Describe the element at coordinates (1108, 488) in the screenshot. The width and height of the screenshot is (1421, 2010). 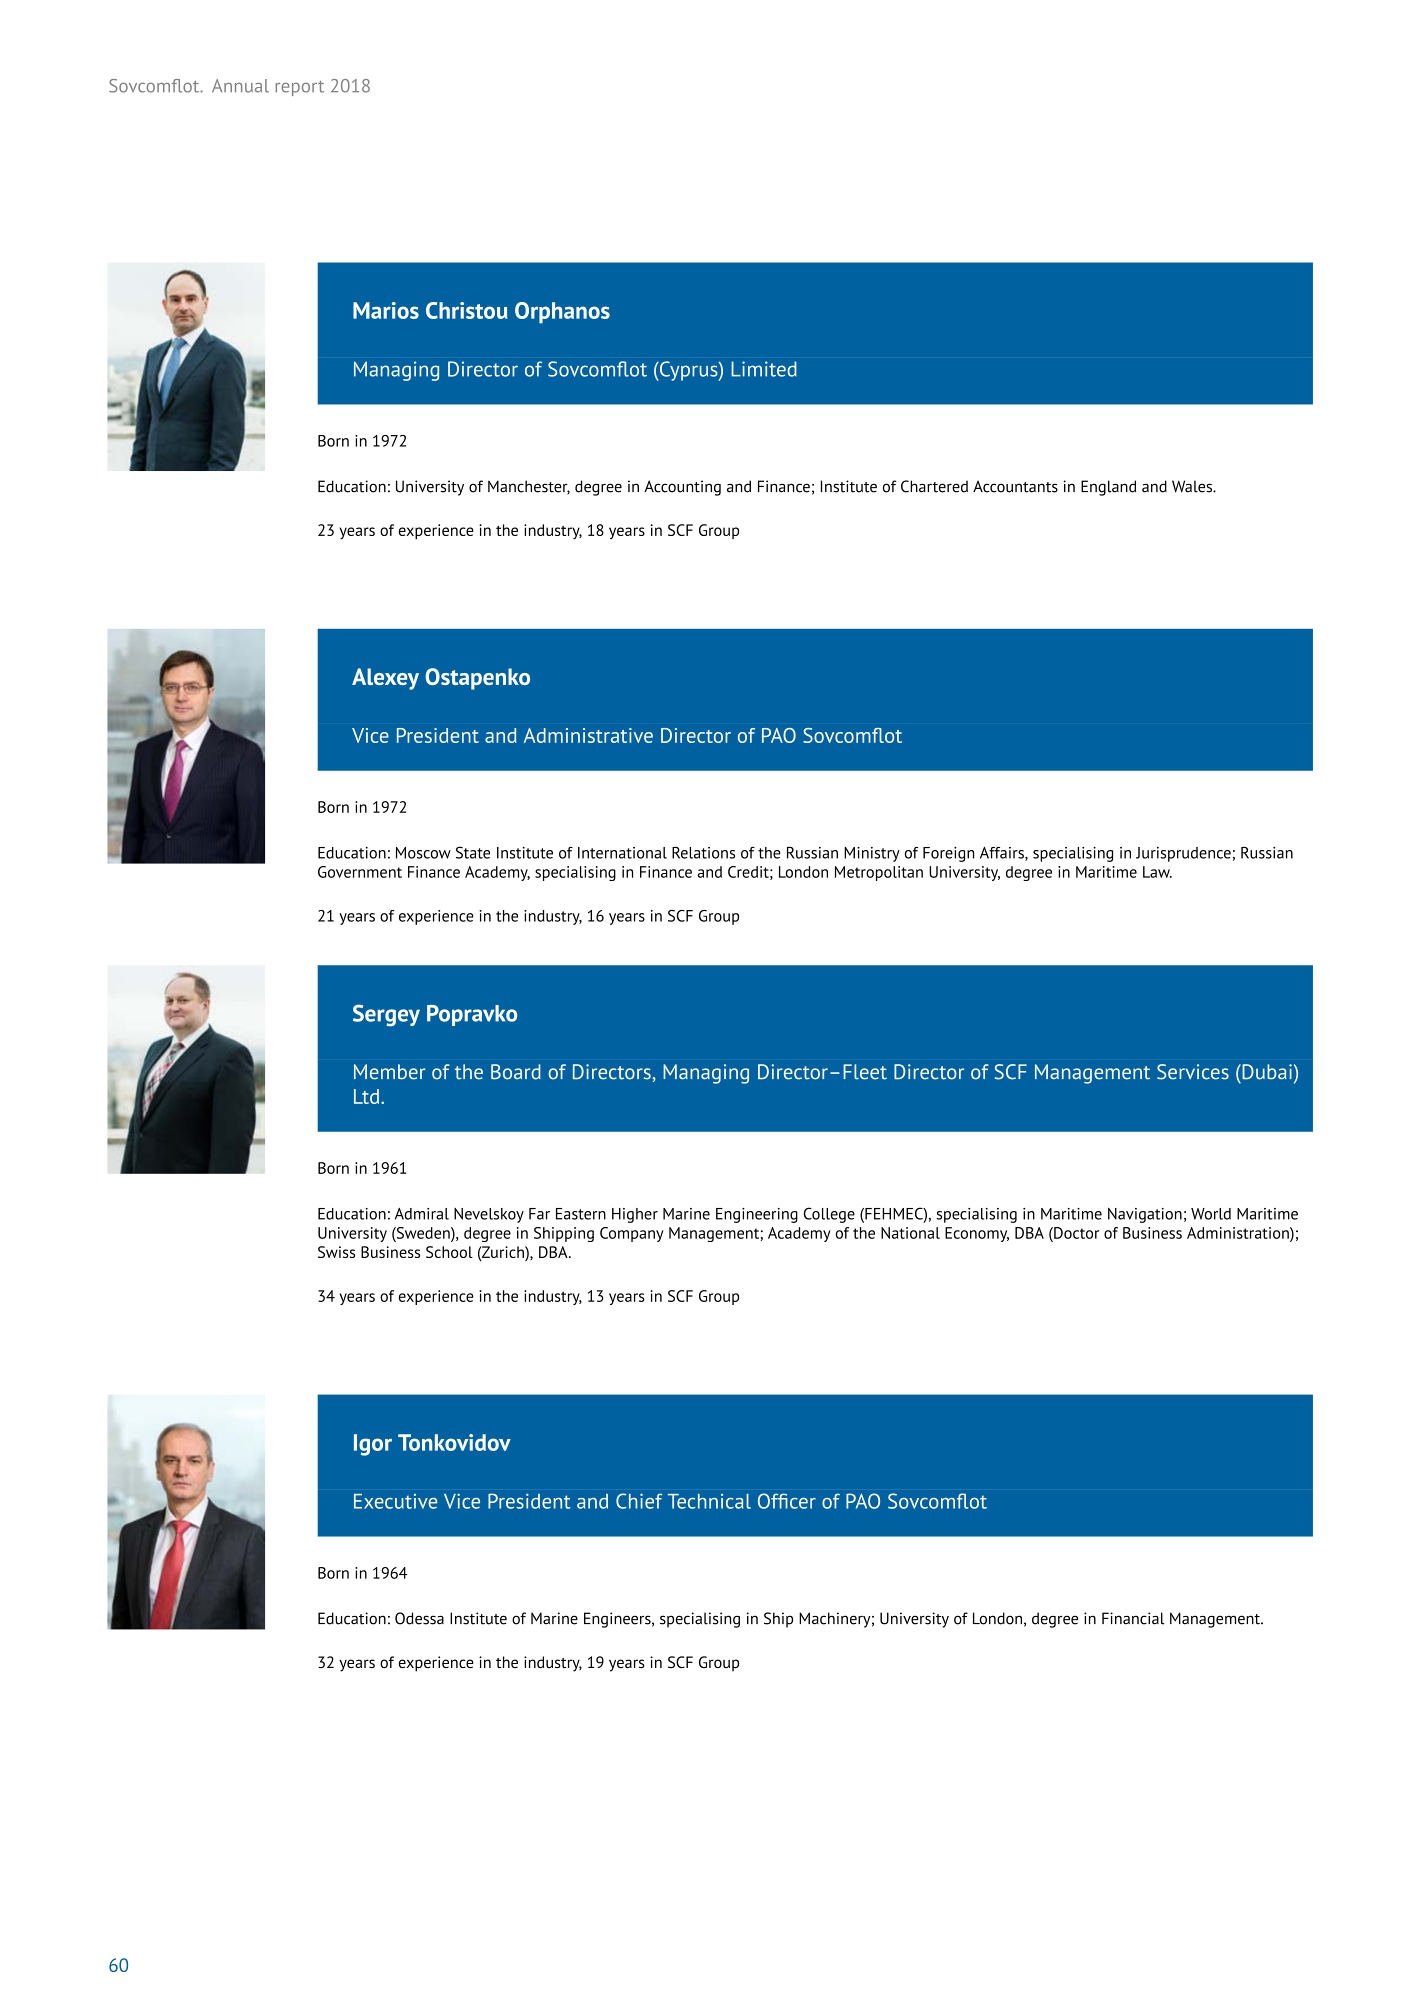
I see `England` at that location.
